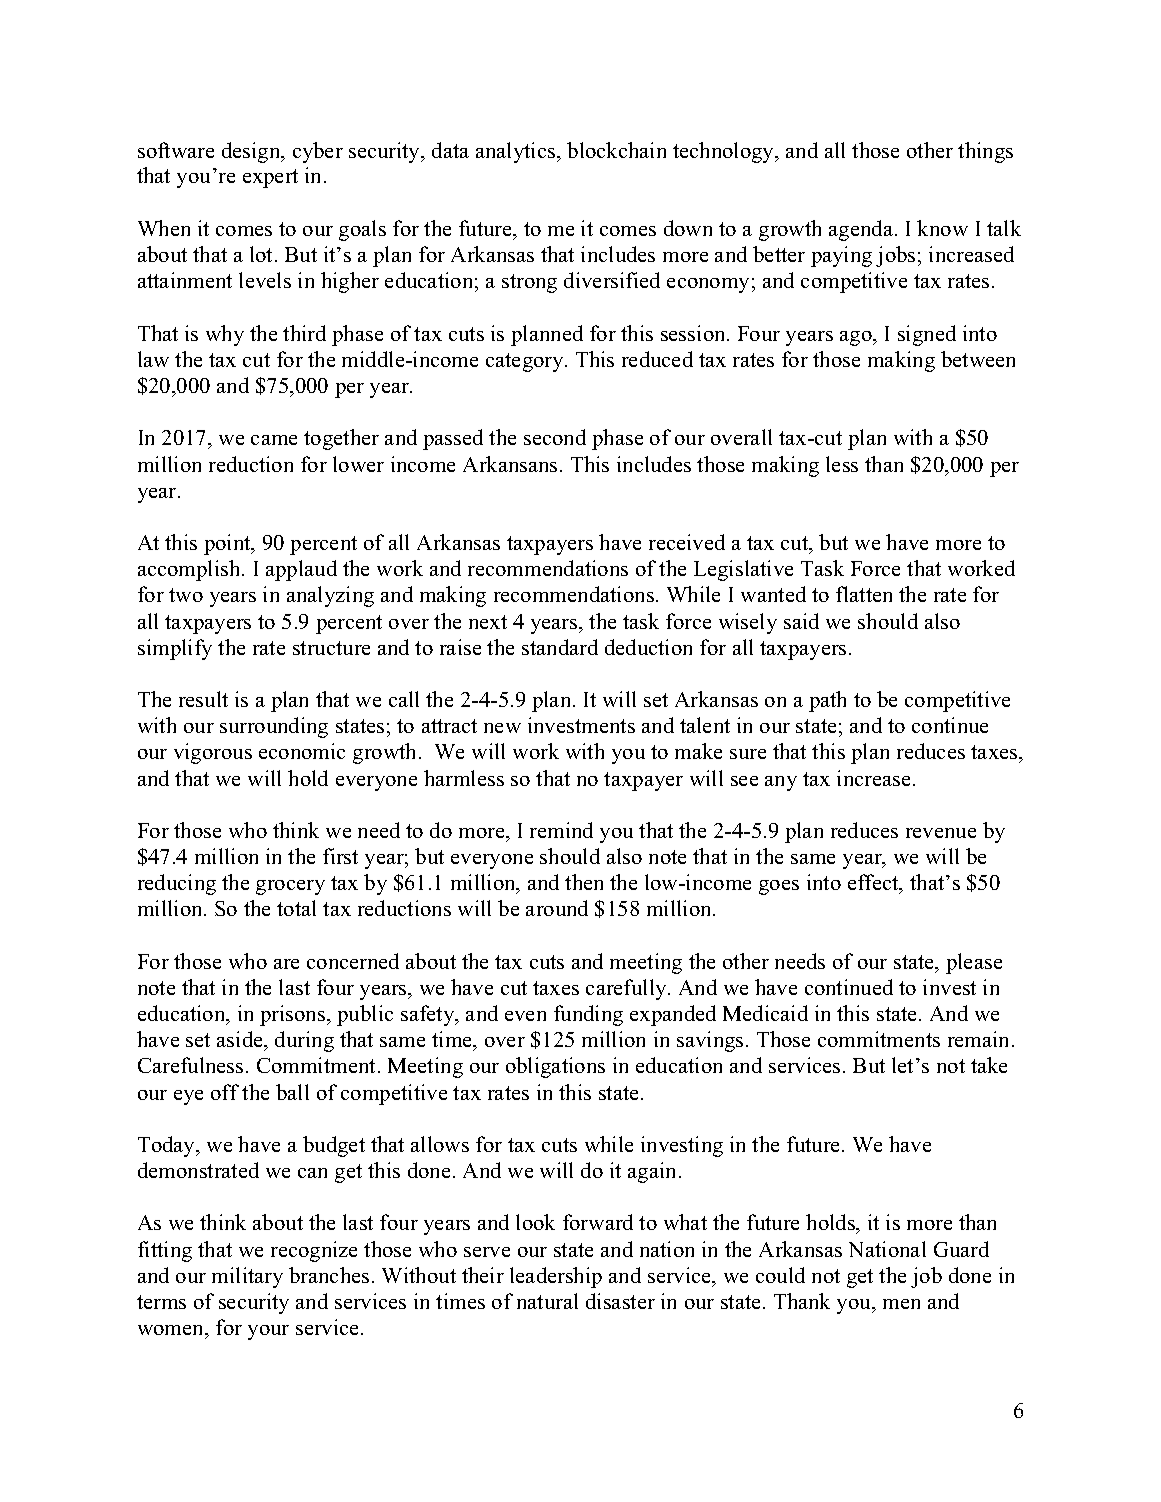 The image size is (1161, 1502). I want to click on natural, so click(547, 1301).
